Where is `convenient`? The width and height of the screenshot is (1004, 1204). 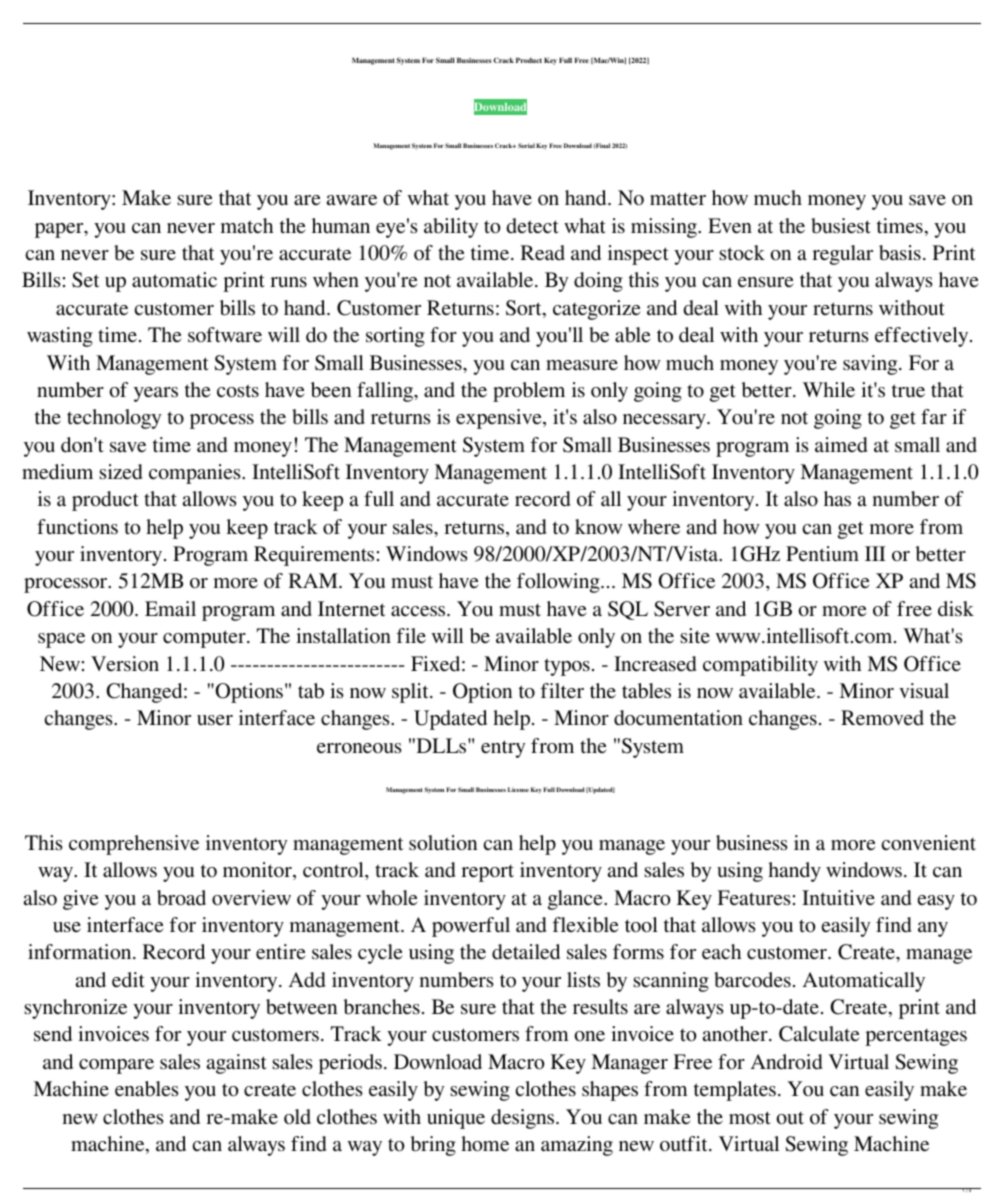 convenient is located at coordinates (929, 843).
